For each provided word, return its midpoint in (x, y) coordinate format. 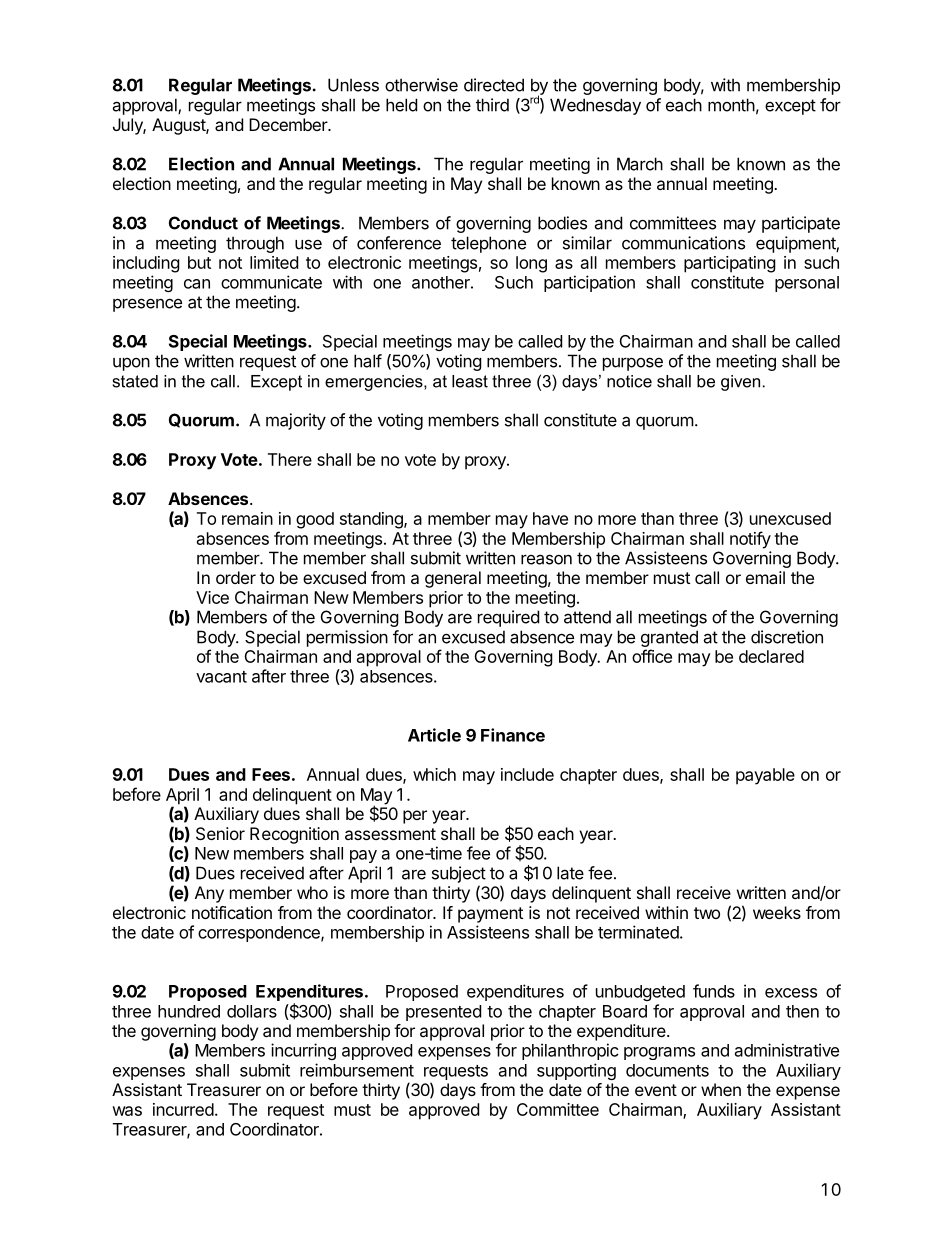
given (740, 383)
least (470, 381)
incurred (183, 1109)
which (434, 774)
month (731, 105)
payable (765, 776)
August (179, 126)
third (492, 105)
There (290, 459)
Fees (271, 774)
